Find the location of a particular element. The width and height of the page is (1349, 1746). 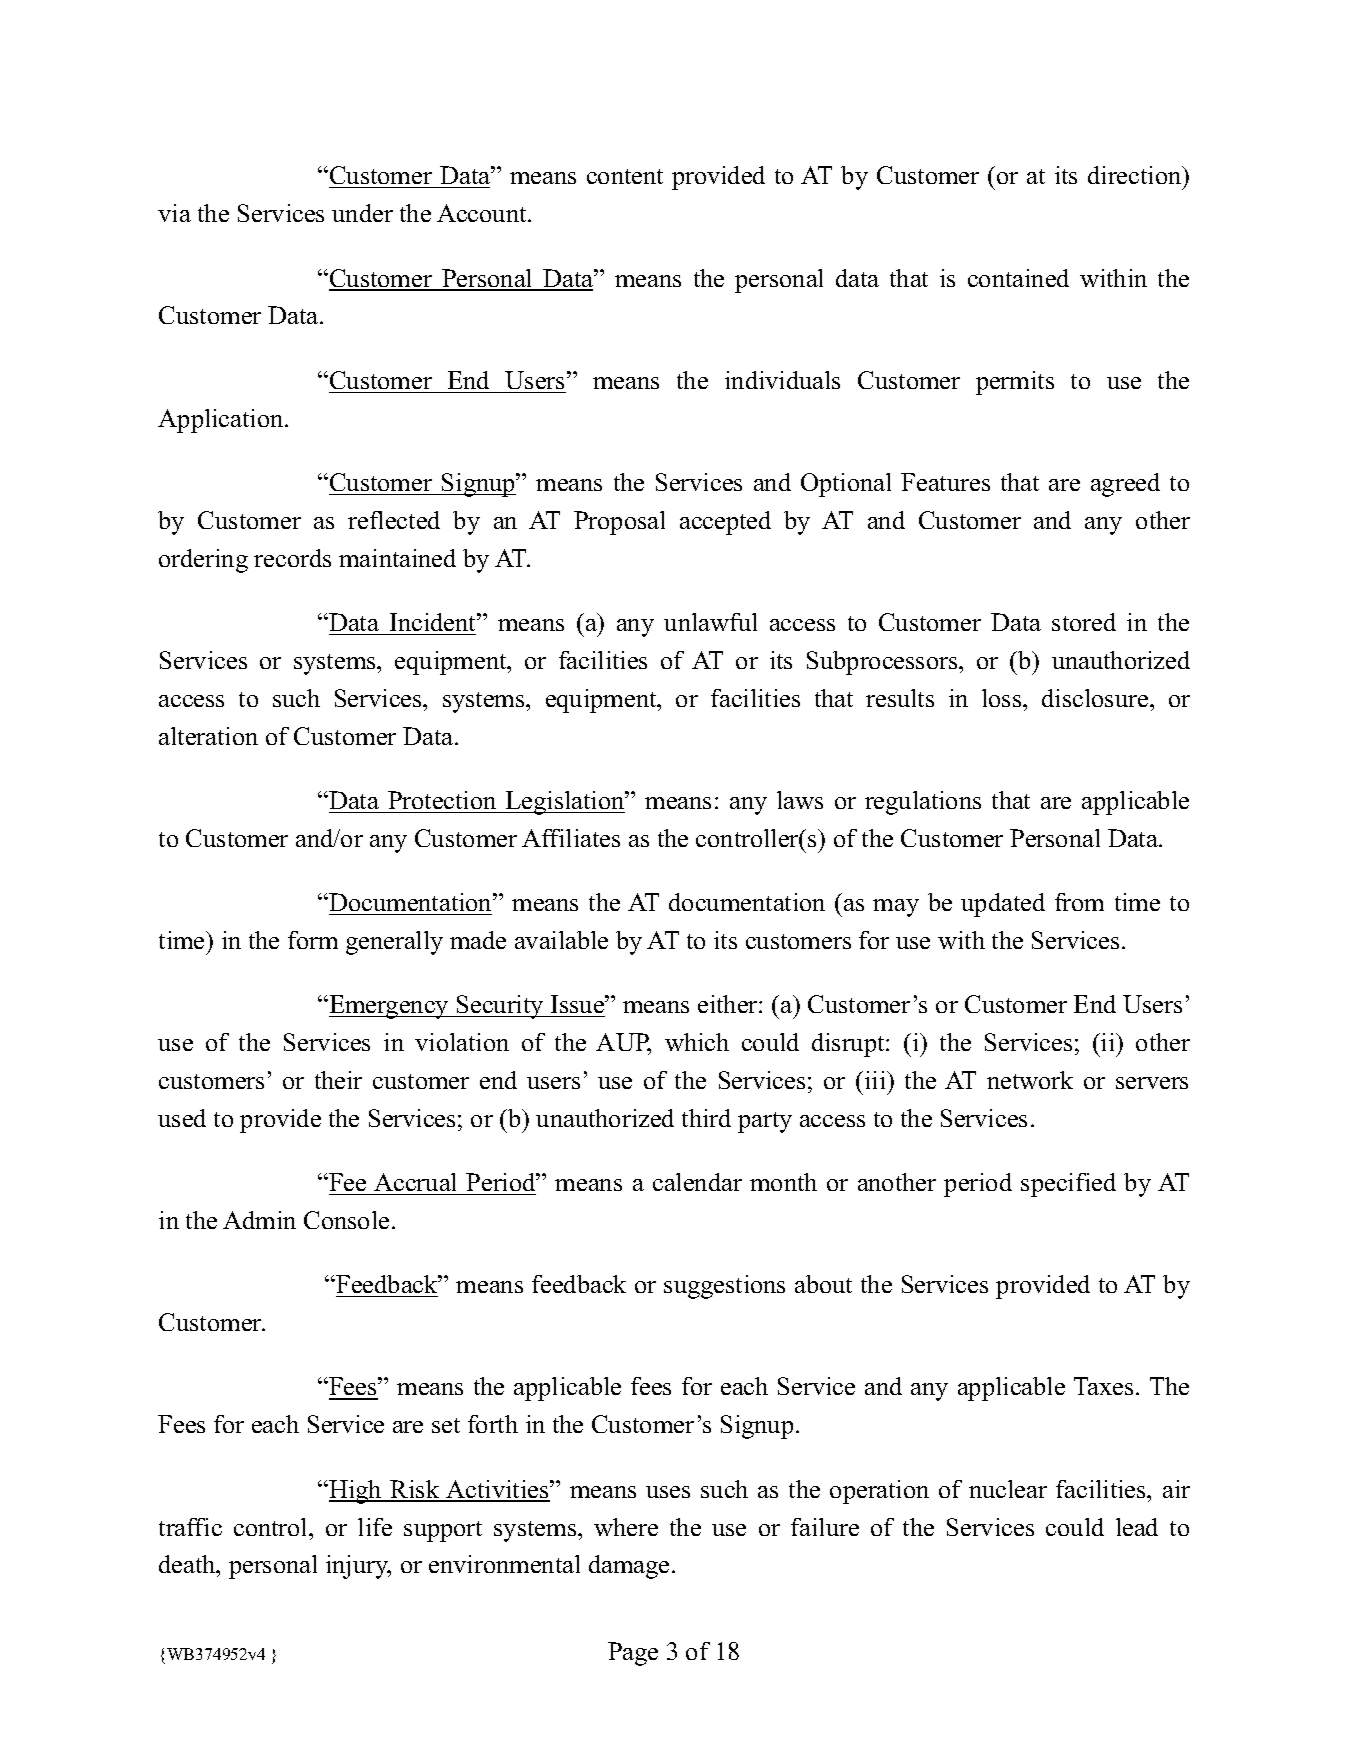

content is located at coordinates (625, 176).
